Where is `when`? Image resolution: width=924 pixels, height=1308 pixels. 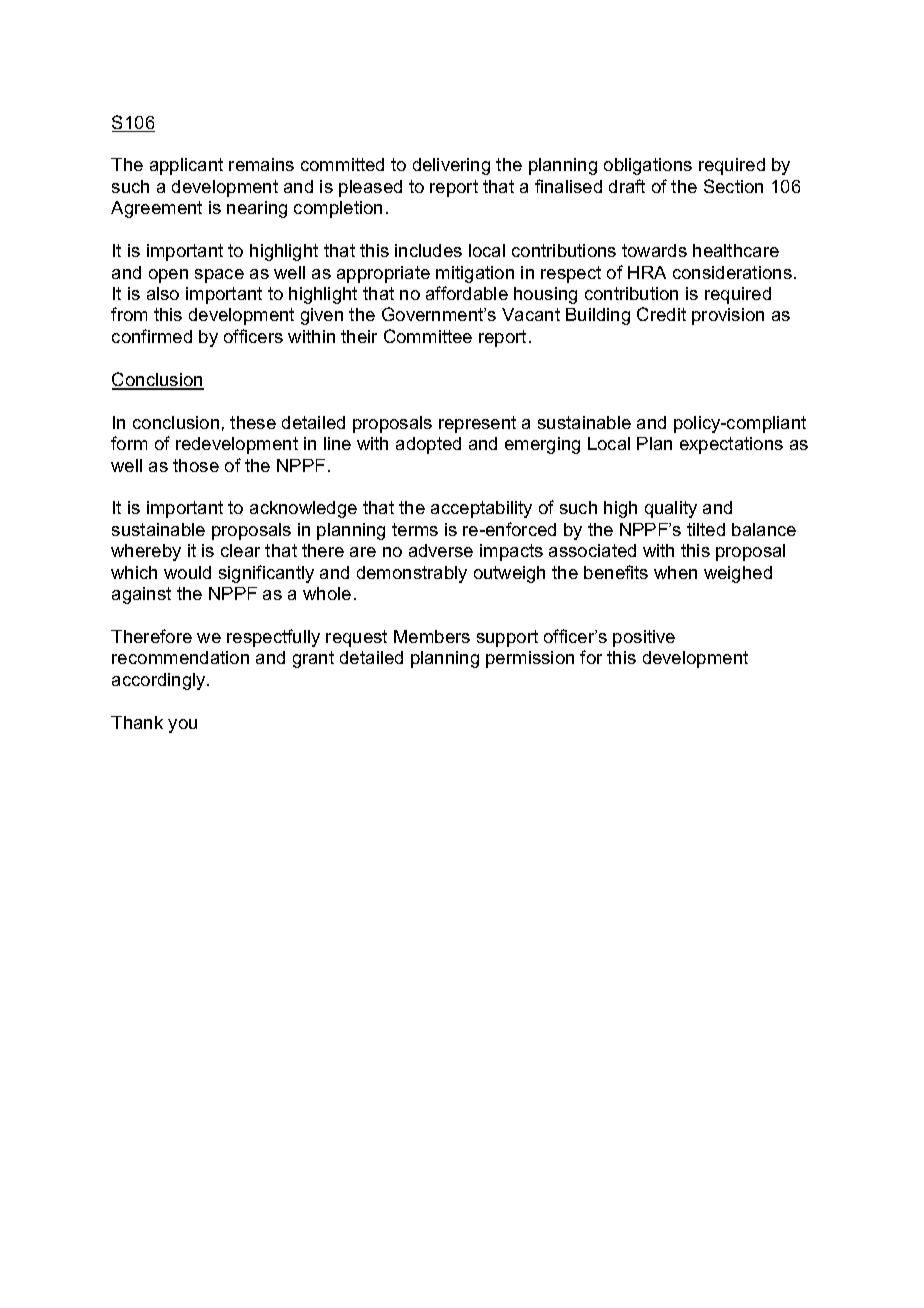
when is located at coordinates (675, 572).
